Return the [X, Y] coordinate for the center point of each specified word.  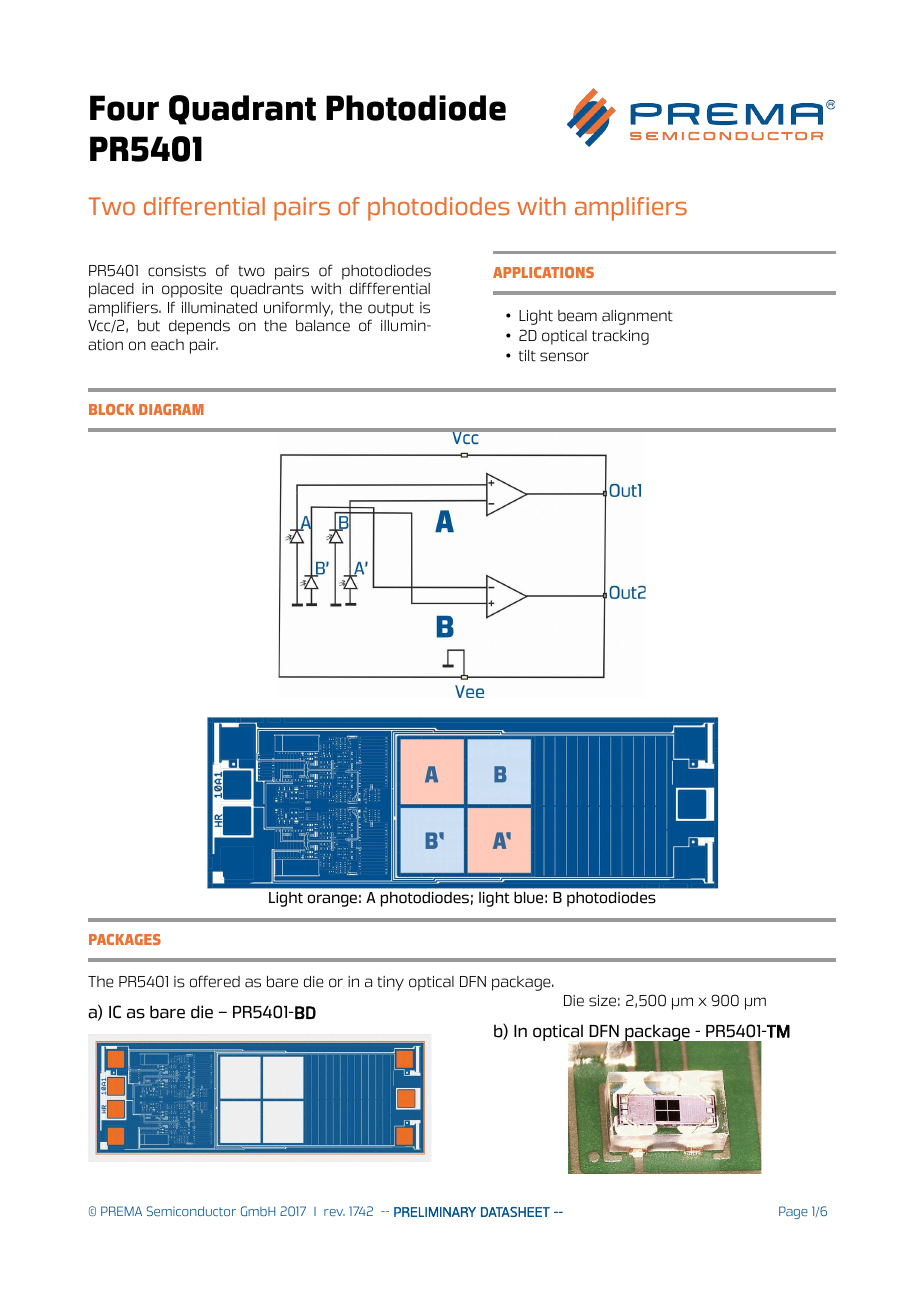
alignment [637, 317]
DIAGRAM [171, 409]
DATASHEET [515, 1212]
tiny [390, 983]
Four [124, 108]
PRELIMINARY [435, 1212]
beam [577, 316]
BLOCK [111, 409]
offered [215, 981]
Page [793, 1212]
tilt [527, 356]
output [391, 310]
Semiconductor [191, 1211]
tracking [620, 337]
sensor [564, 357]
